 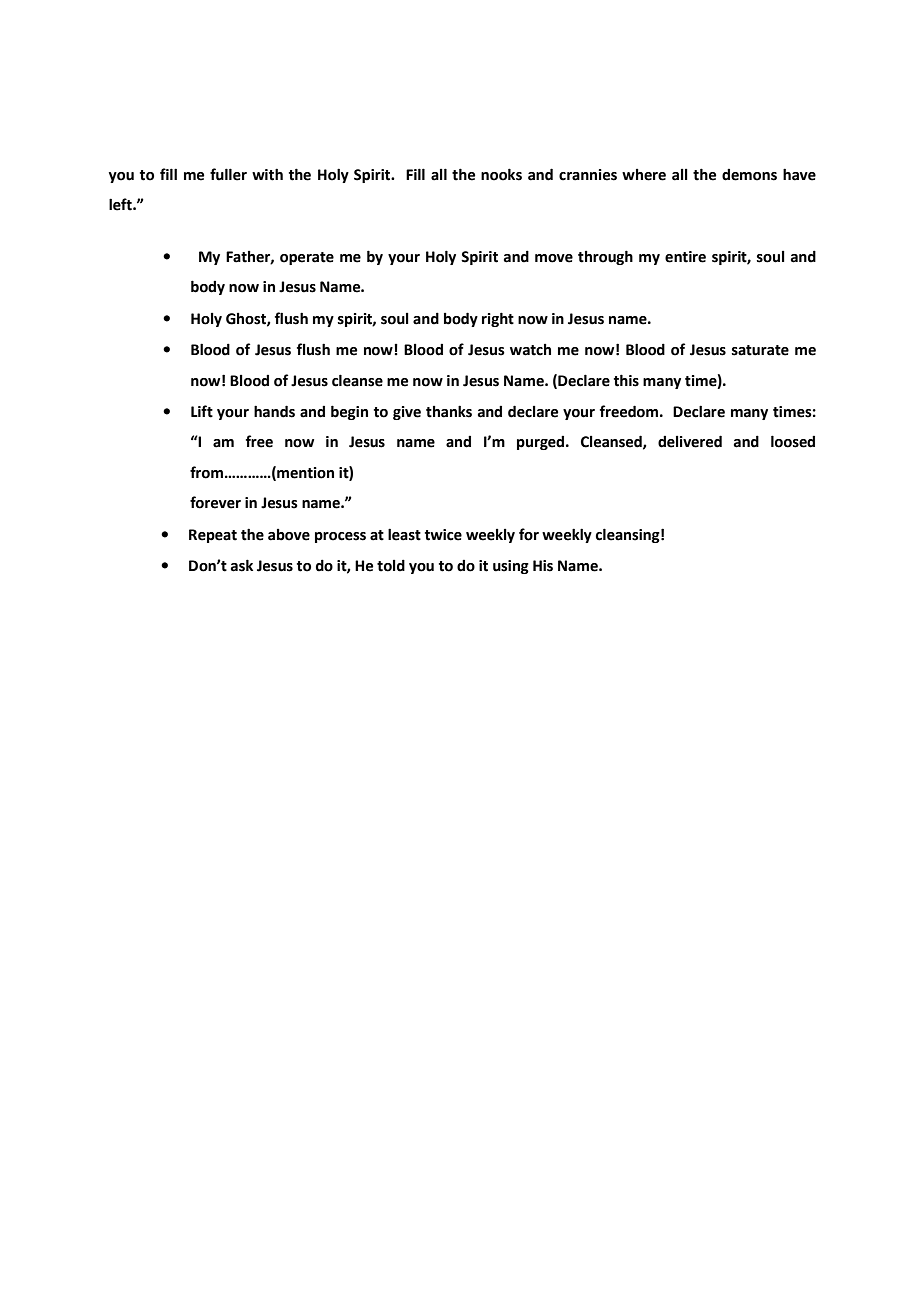 I want to click on delivered, so click(x=690, y=441).
